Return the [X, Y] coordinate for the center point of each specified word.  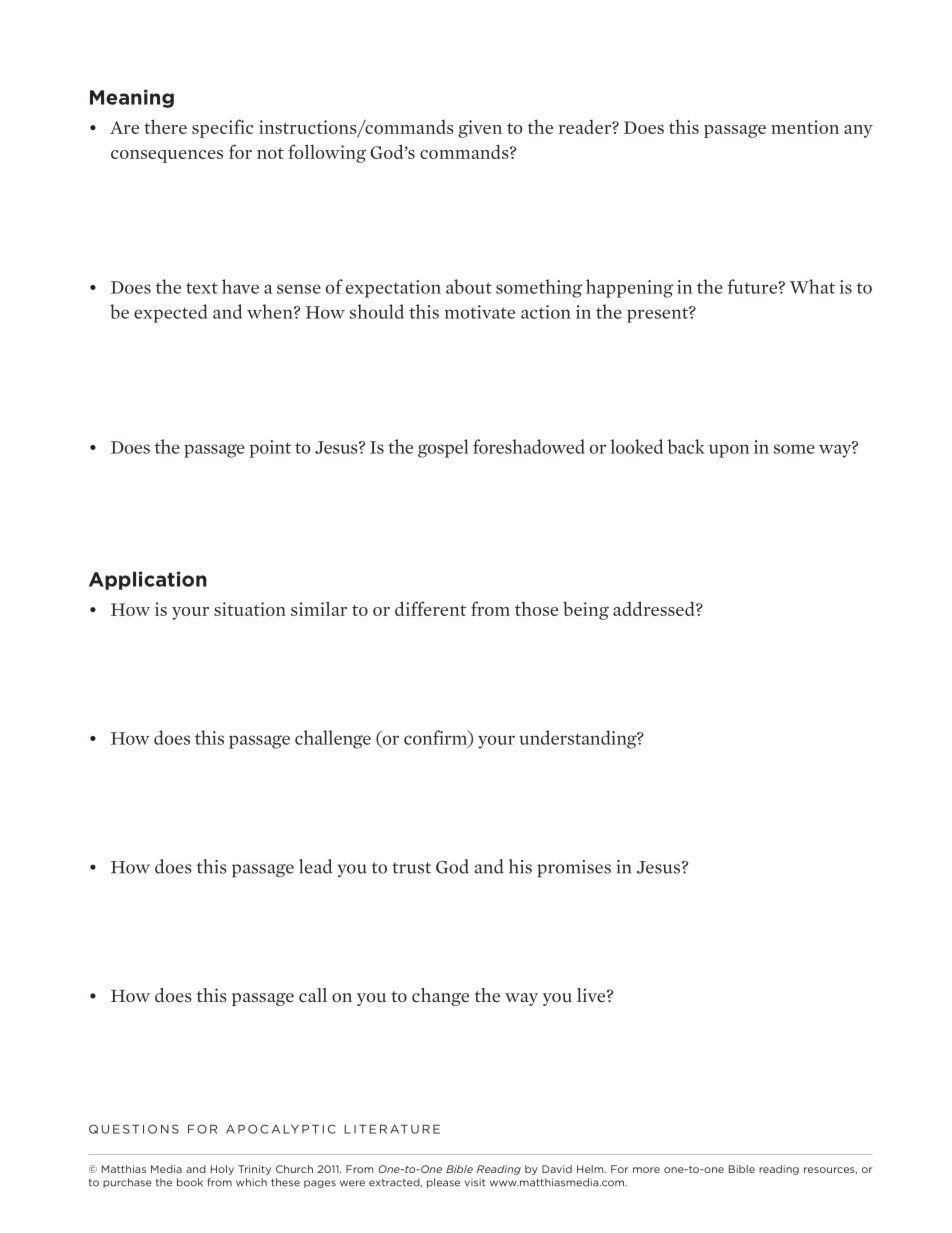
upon [729, 451]
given [480, 129]
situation [250, 609]
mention [805, 127]
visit [474, 1182]
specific [223, 128]
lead [315, 866]
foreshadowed [529, 446]
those [536, 609]
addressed [655, 608]
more [646, 1170]
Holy [222, 1170]
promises [574, 869]
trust [411, 868]
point [270, 449]
